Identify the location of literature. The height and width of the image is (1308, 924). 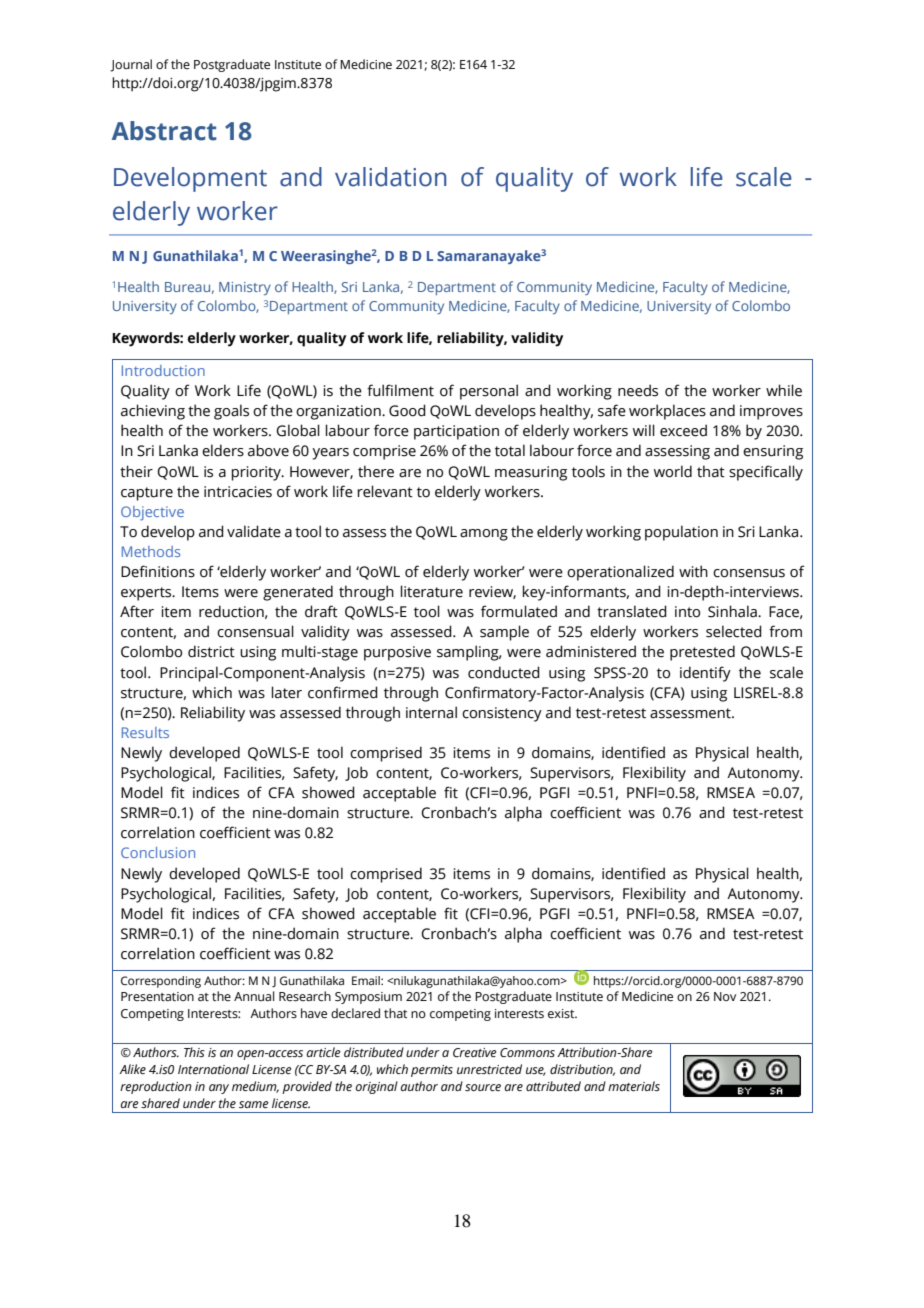
(431, 591).
